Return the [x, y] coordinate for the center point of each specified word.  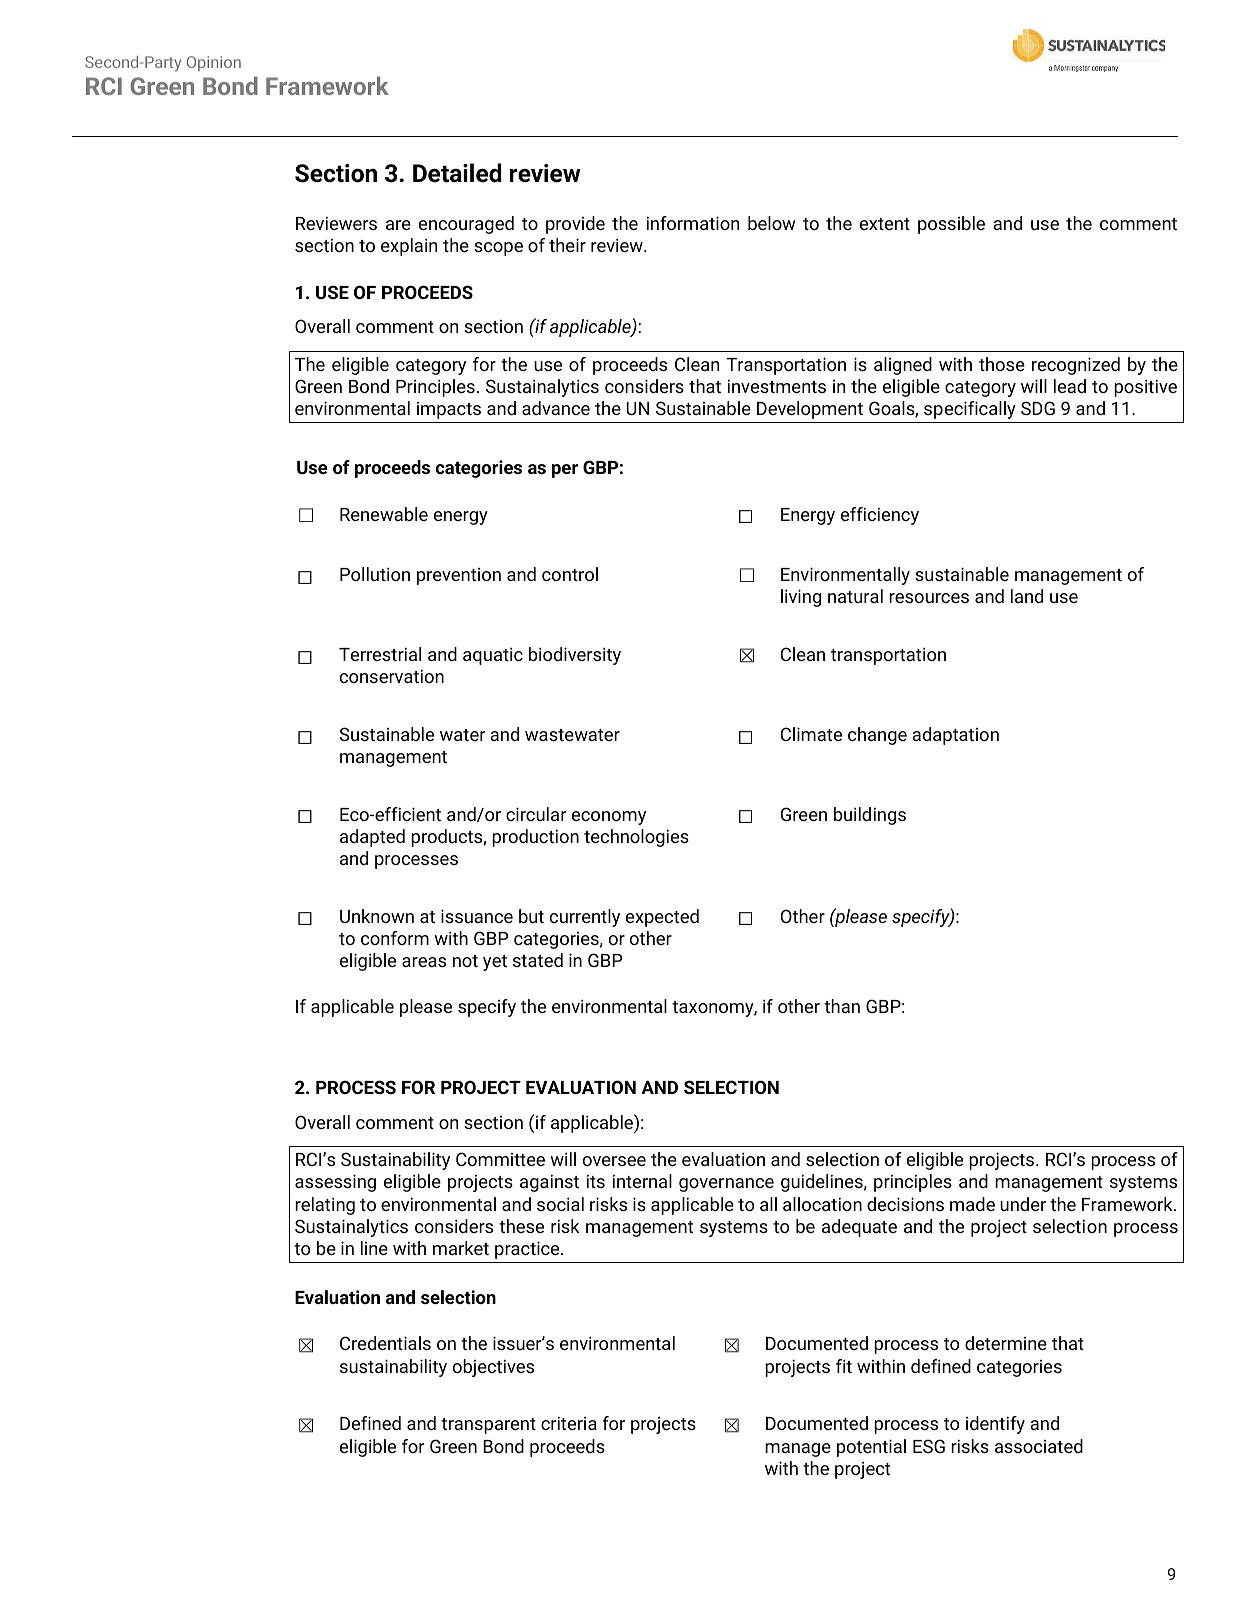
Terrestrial [380, 654]
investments [777, 386]
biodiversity [575, 656]
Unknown [377, 916]
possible [951, 225]
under [1023, 1204]
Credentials [385, 1343]
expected [662, 918]
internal [642, 1181]
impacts [449, 410]
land [1027, 596]
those [1002, 364]
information [693, 223]
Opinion [214, 63]
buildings [870, 816]
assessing [335, 1183]
